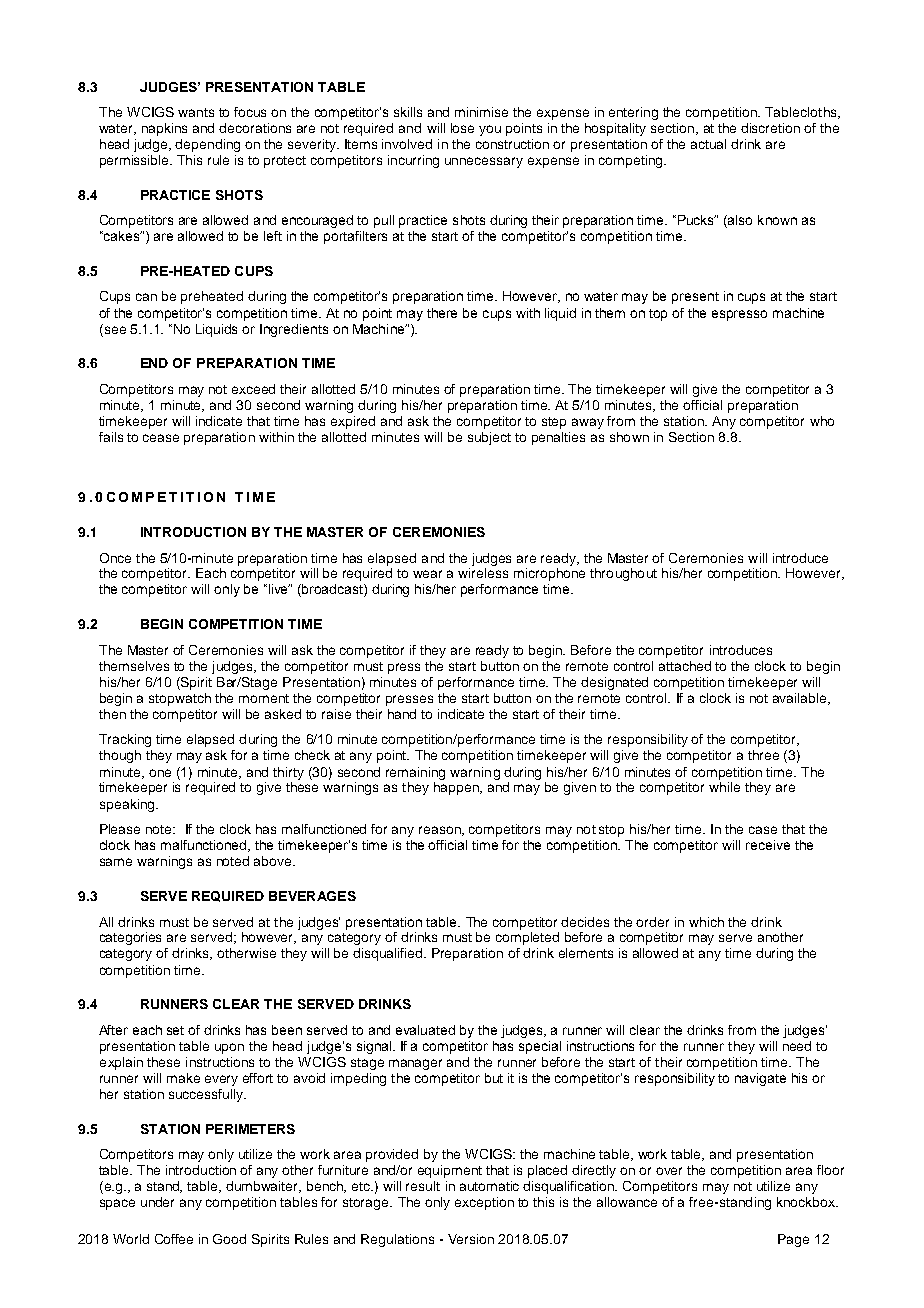 The width and height of the image is (924, 1308). I want to click on above, so click(274, 861).
